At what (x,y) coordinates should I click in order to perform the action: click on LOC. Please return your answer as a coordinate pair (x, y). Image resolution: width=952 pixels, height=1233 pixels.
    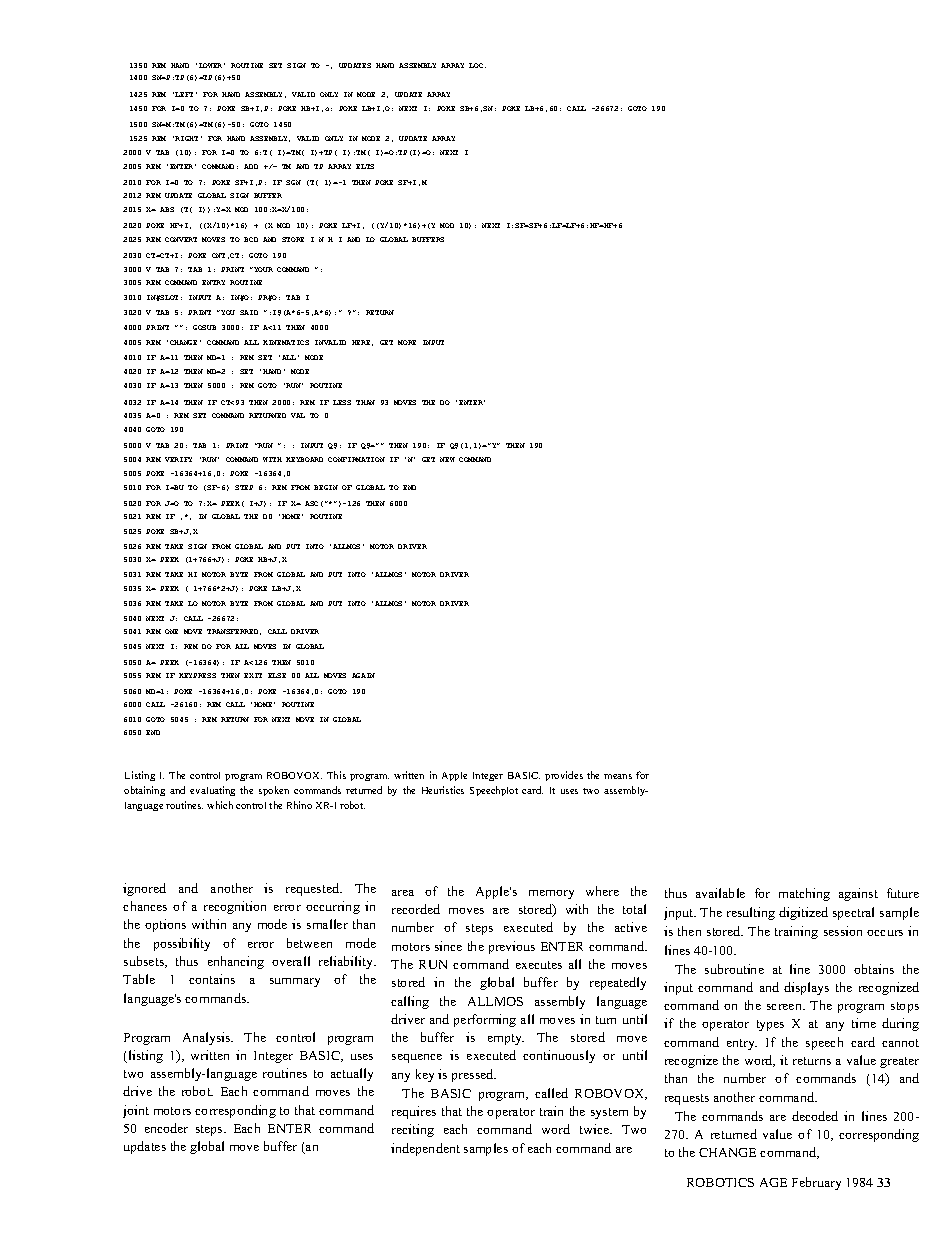
    Looking at the image, I should click on (477, 65).
